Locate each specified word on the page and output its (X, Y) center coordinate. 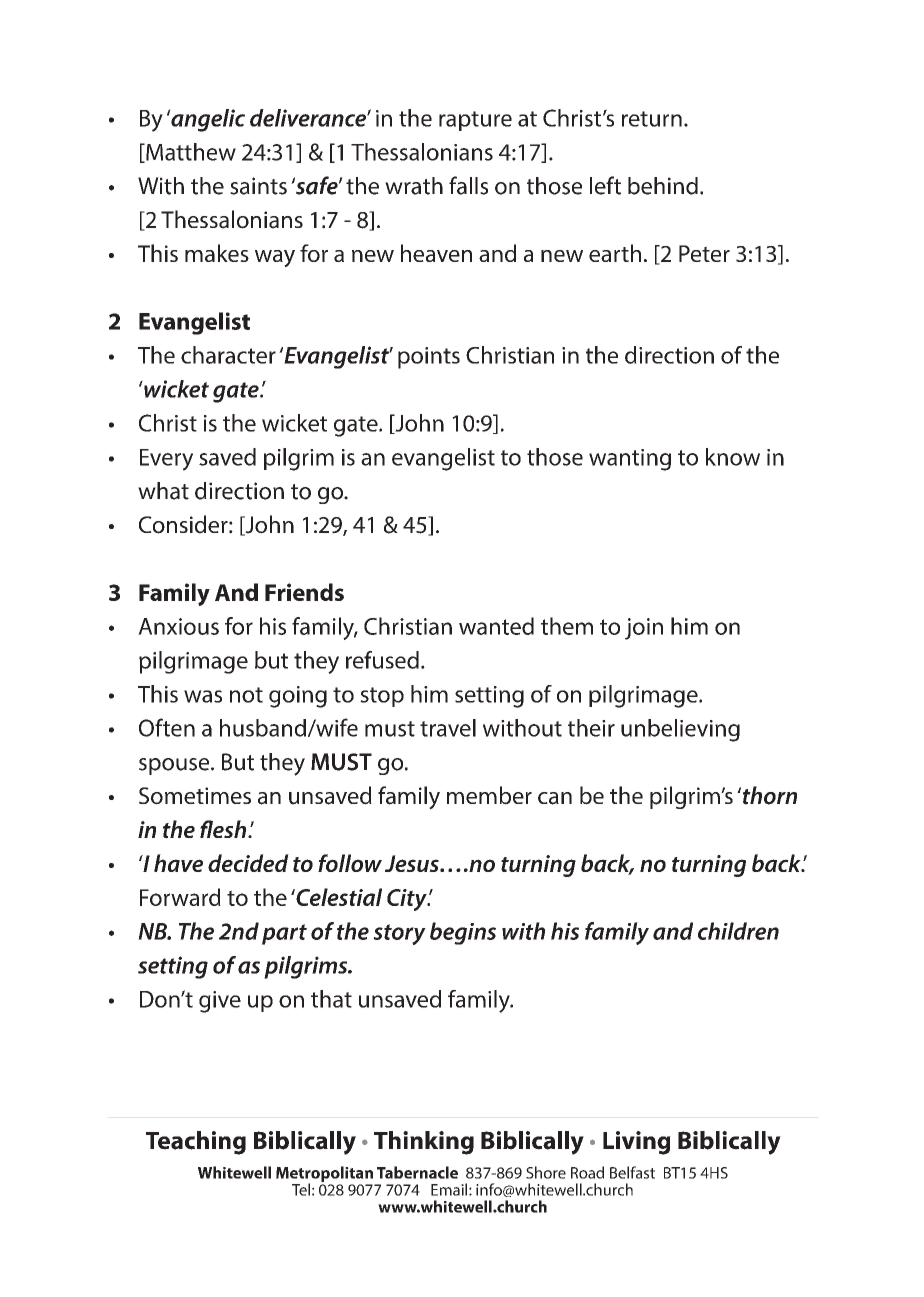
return (652, 119)
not (246, 695)
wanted (496, 626)
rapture (475, 121)
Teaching (196, 1143)
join (644, 629)
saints (258, 186)
